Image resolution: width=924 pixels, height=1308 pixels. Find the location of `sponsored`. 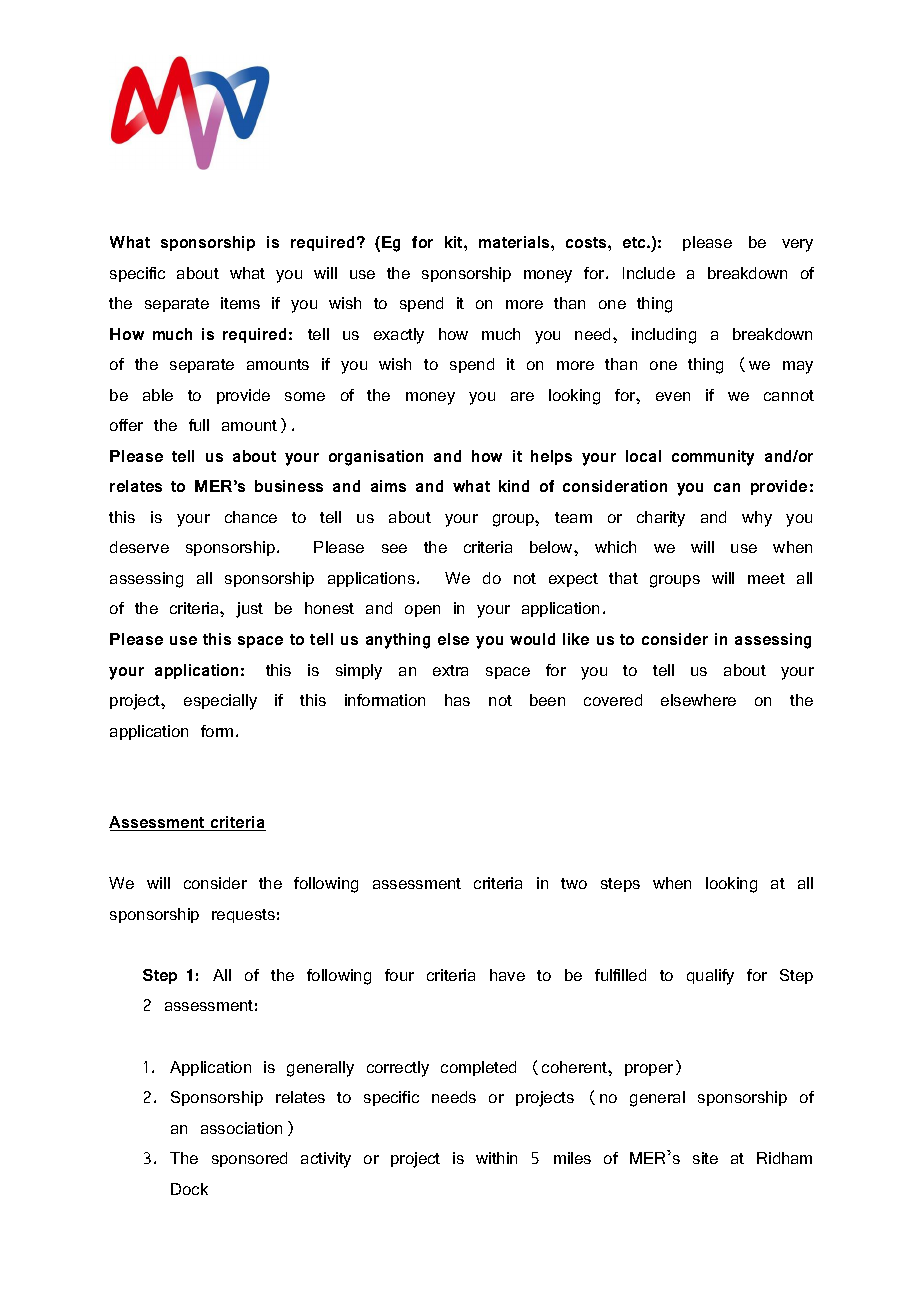

sponsored is located at coordinates (249, 1159).
